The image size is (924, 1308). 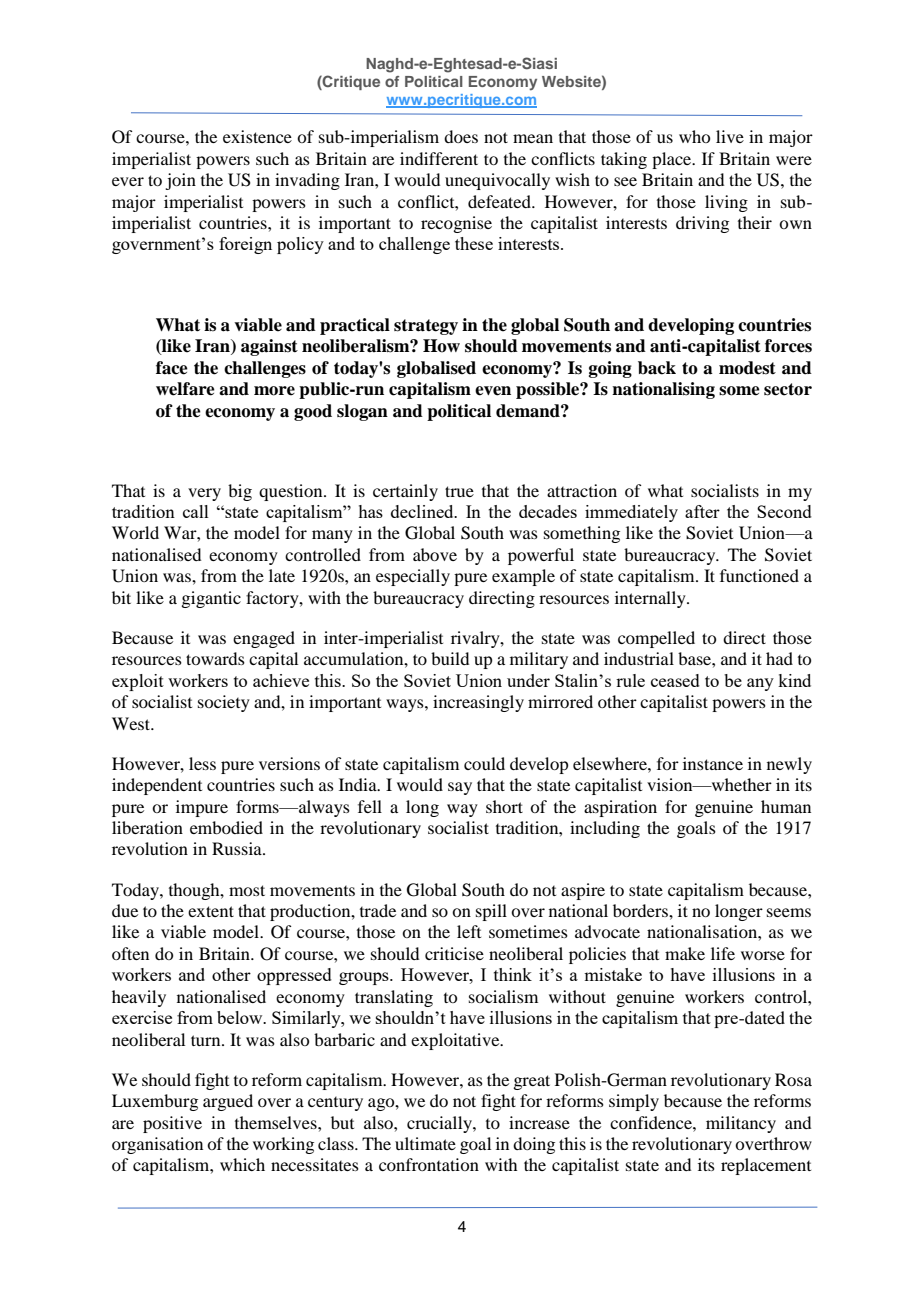 What do you see at coordinates (460, 788) in the screenshot?
I see `say` at bounding box center [460, 788].
